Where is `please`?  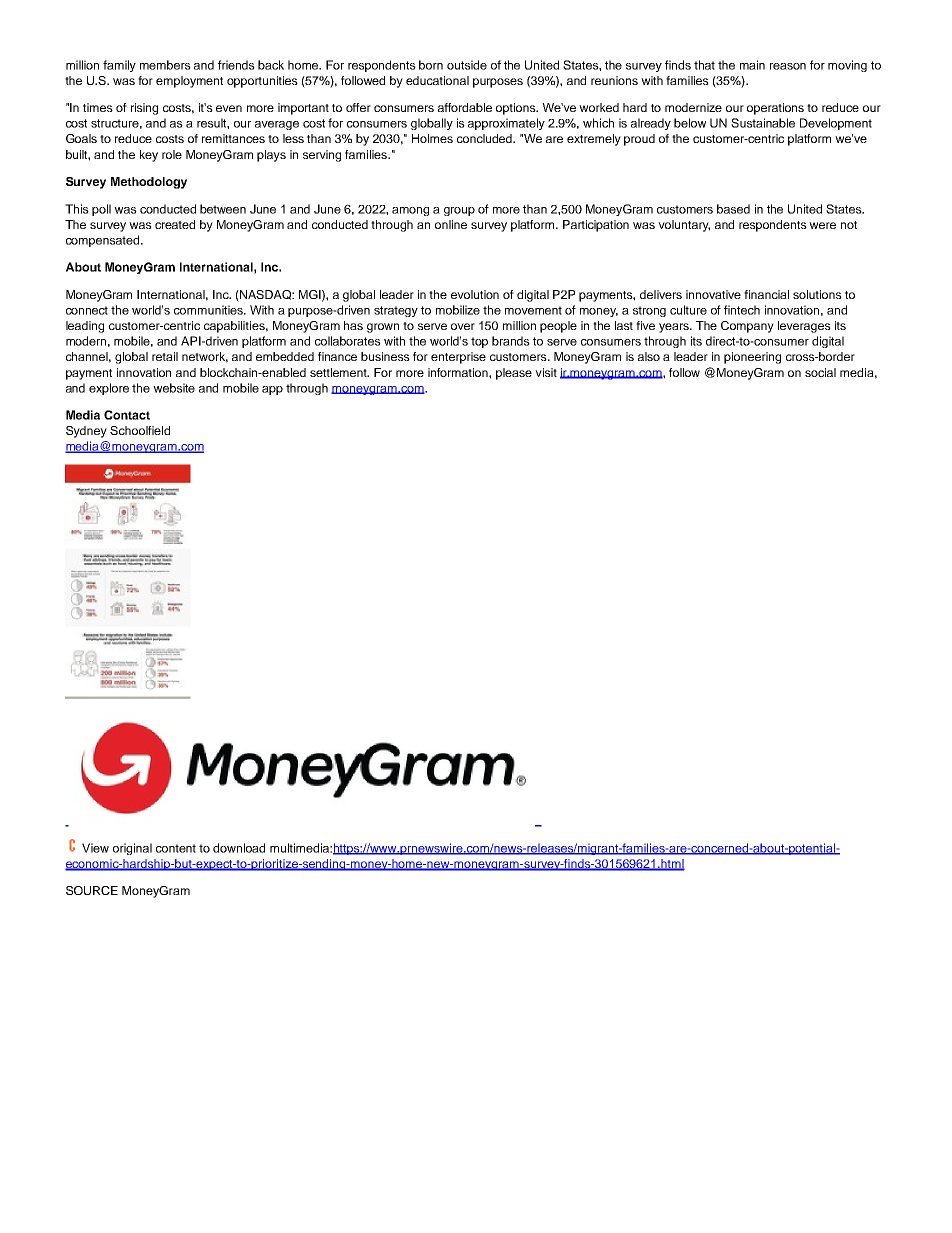
please is located at coordinates (514, 374).
